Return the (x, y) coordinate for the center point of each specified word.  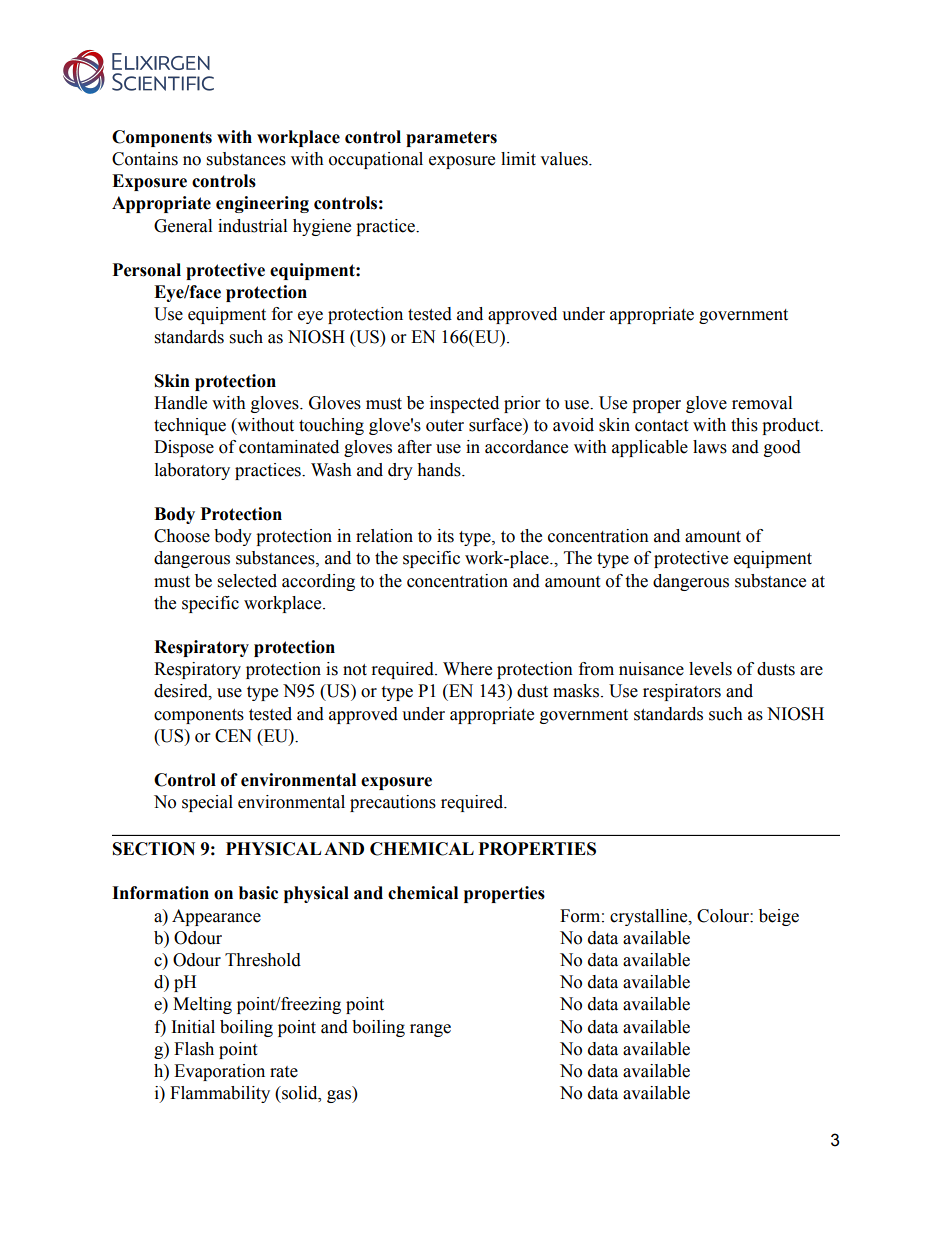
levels (710, 669)
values (565, 159)
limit (518, 159)
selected (247, 581)
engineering (262, 204)
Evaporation (219, 1072)
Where (467, 669)
